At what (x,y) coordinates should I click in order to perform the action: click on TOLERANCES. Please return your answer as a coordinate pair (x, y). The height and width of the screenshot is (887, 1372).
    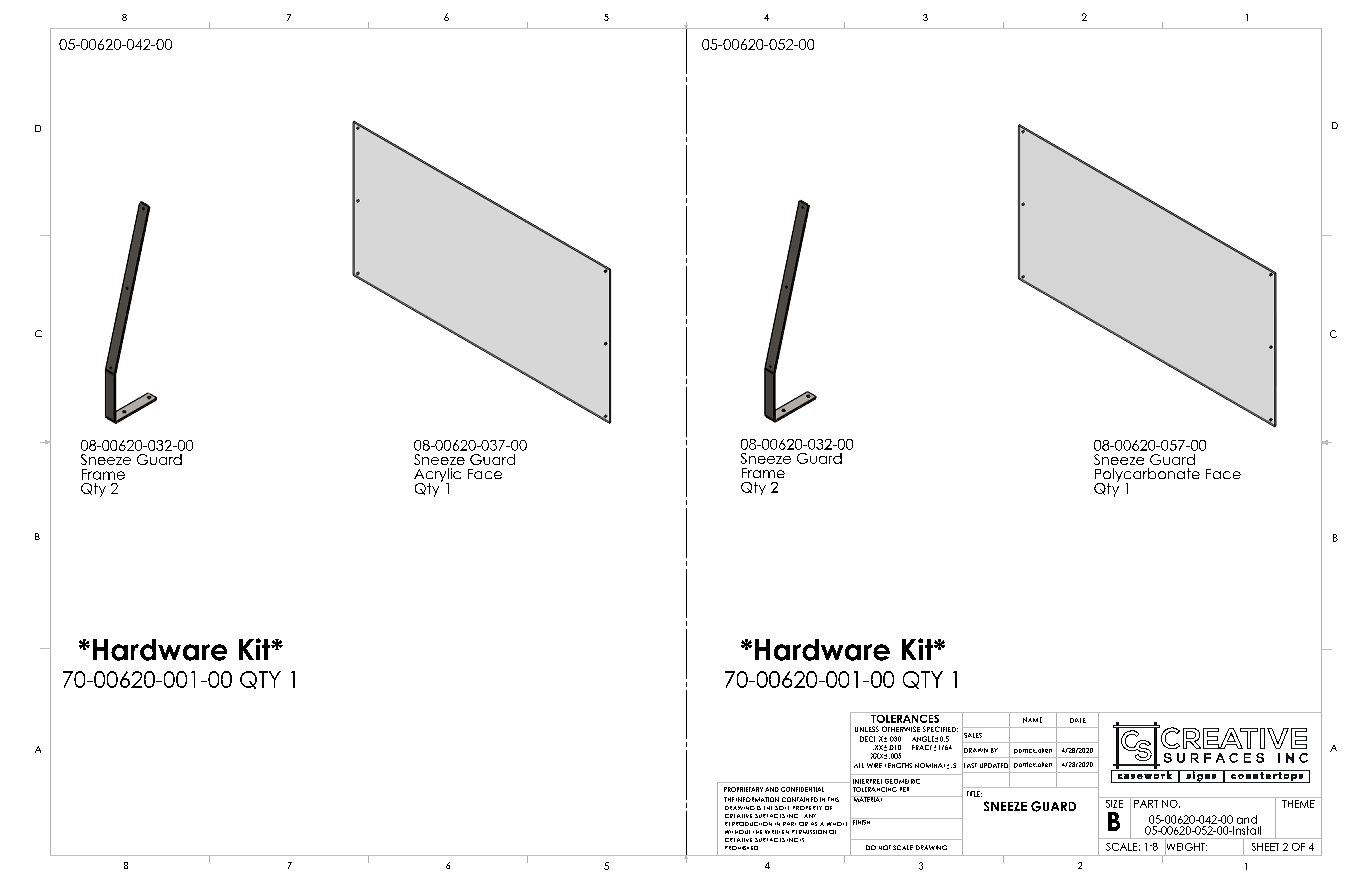
    Looking at the image, I should click on (905, 717).
